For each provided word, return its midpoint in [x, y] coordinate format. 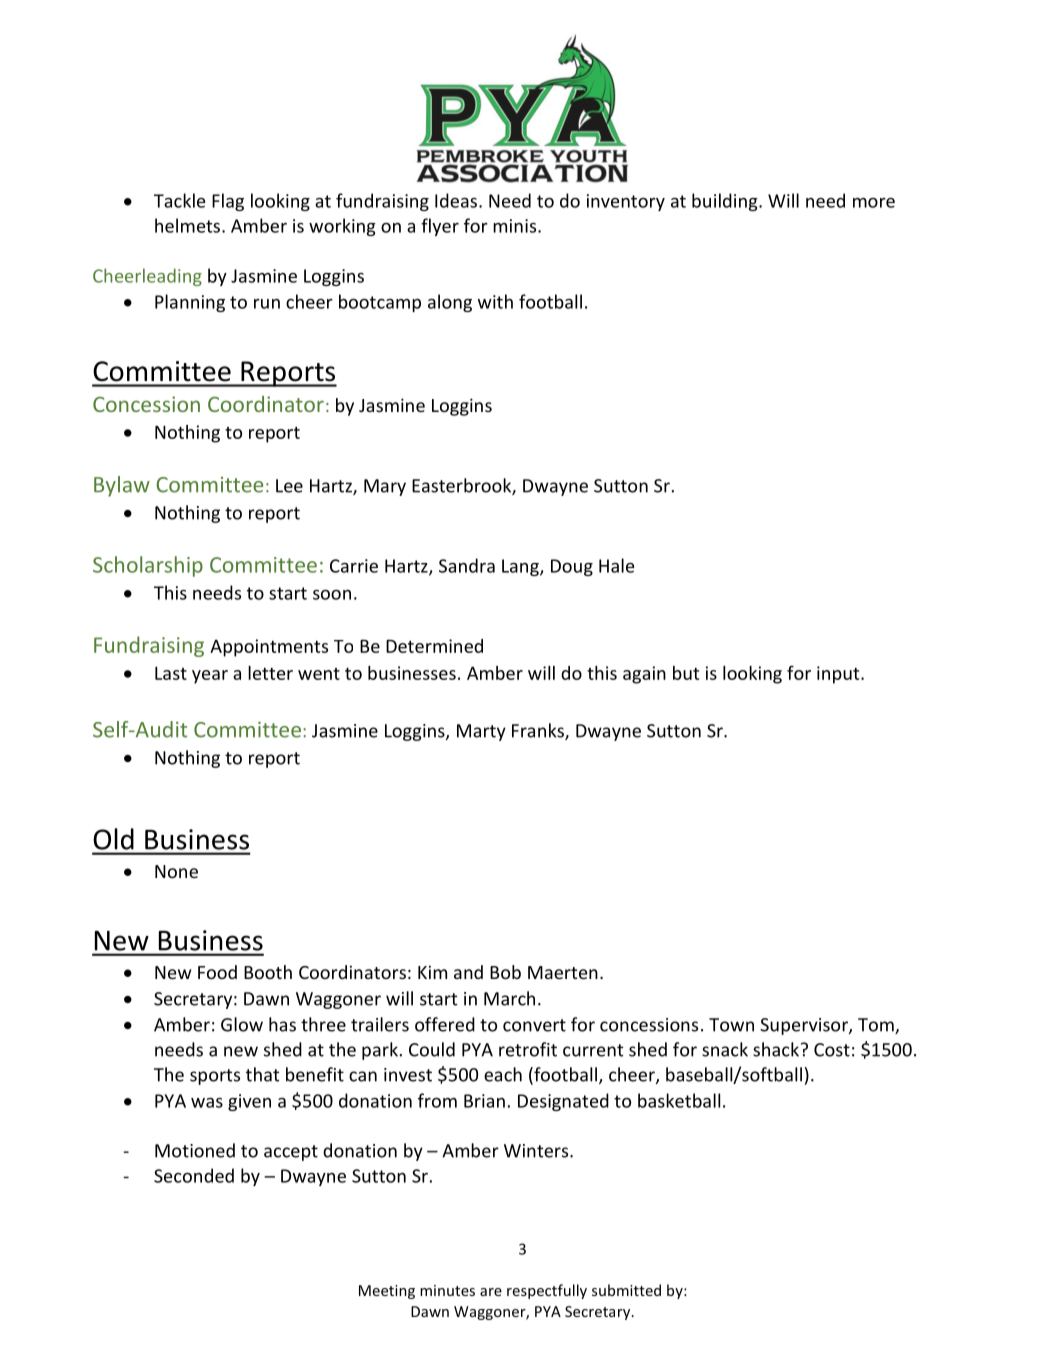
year [210, 677]
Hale [616, 565]
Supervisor [805, 1026]
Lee [289, 486]
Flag [228, 202]
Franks [539, 731]
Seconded [194, 1175]
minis [516, 226]
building [726, 202]
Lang [521, 567]
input [839, 675]
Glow [242, 1024]
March [509, 998]
